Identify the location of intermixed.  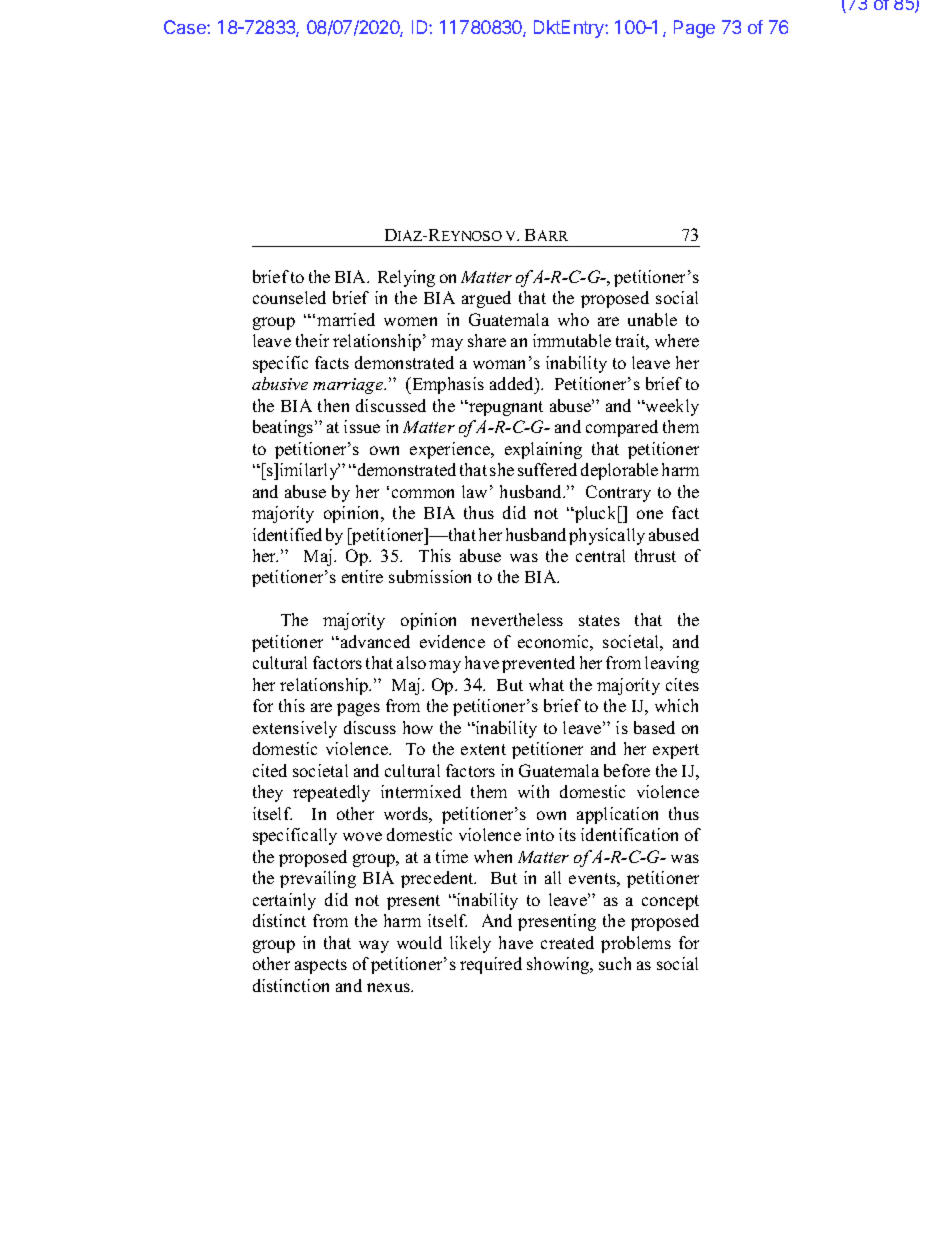
(421, 791).
